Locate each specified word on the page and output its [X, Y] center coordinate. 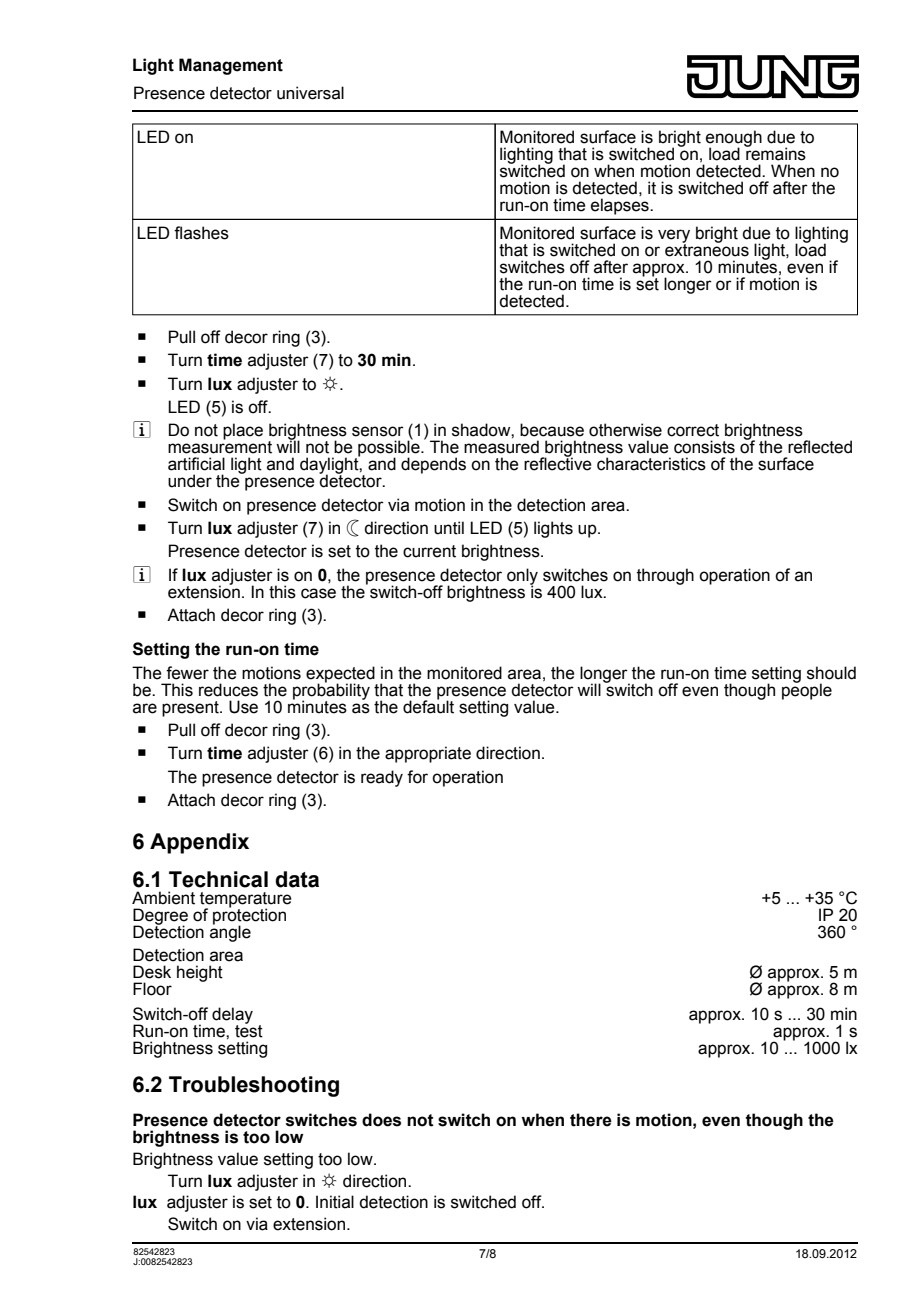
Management [231, 66]
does [381, 1120]
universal [310, 93]
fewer [187, 673]
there [591, 1120]
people [807, 690]
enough [734, 139]
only [522, 577]
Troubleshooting [254, 1086]
